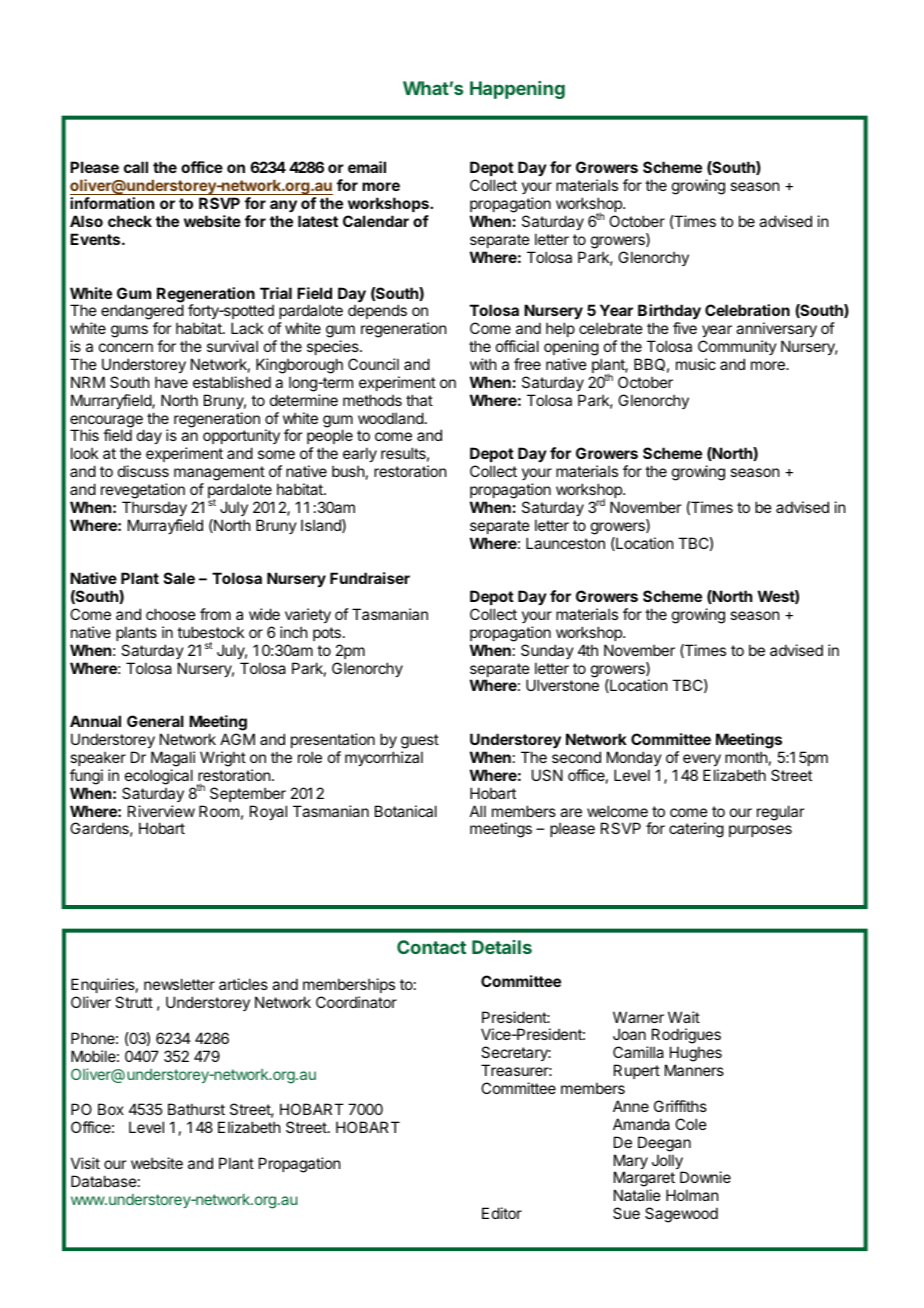  What do you see at coordinates (367, 167) in the image?
I see `email` at bounding box center [367, 167].
